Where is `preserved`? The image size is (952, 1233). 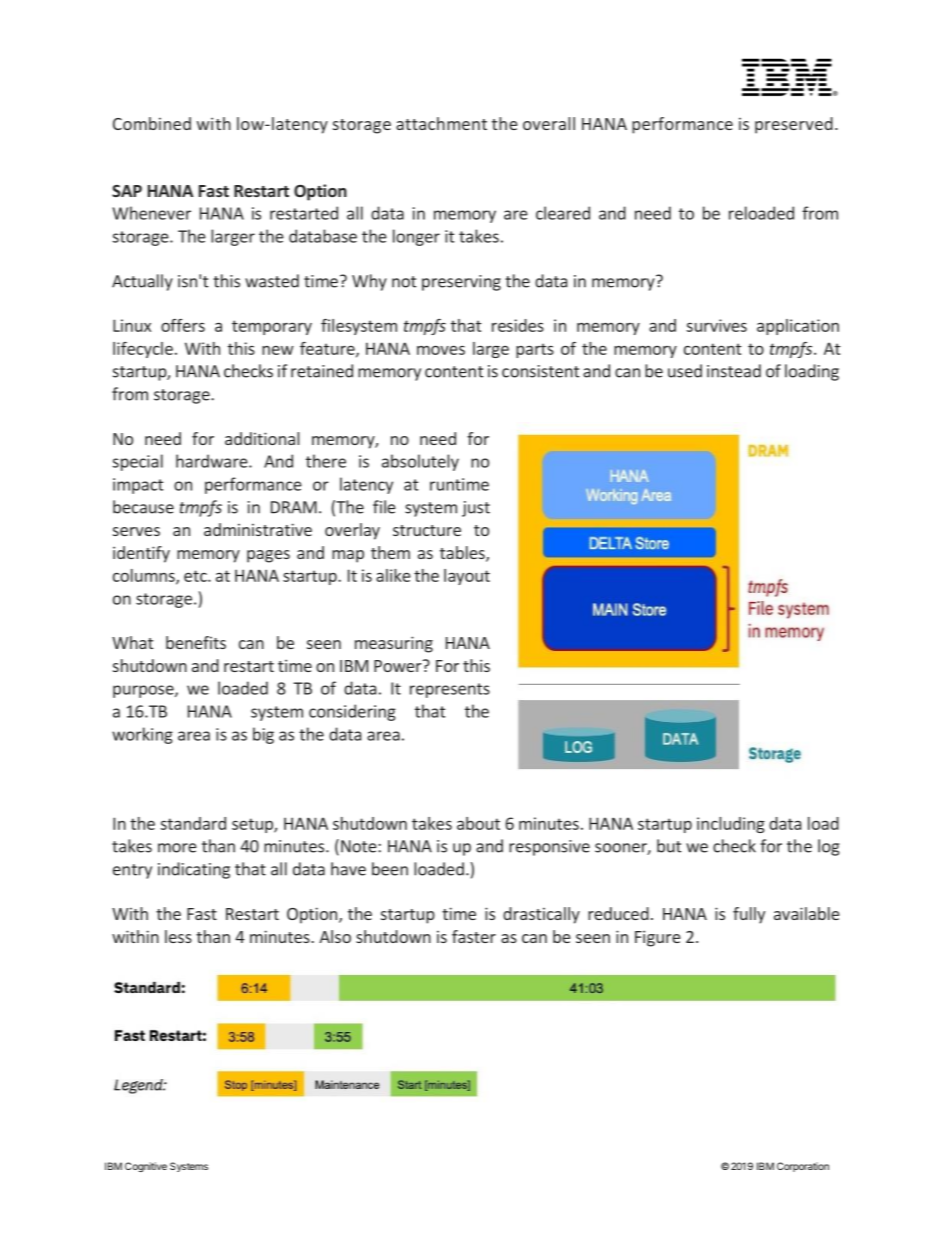 preserved is located at coordinates (794, 125).
